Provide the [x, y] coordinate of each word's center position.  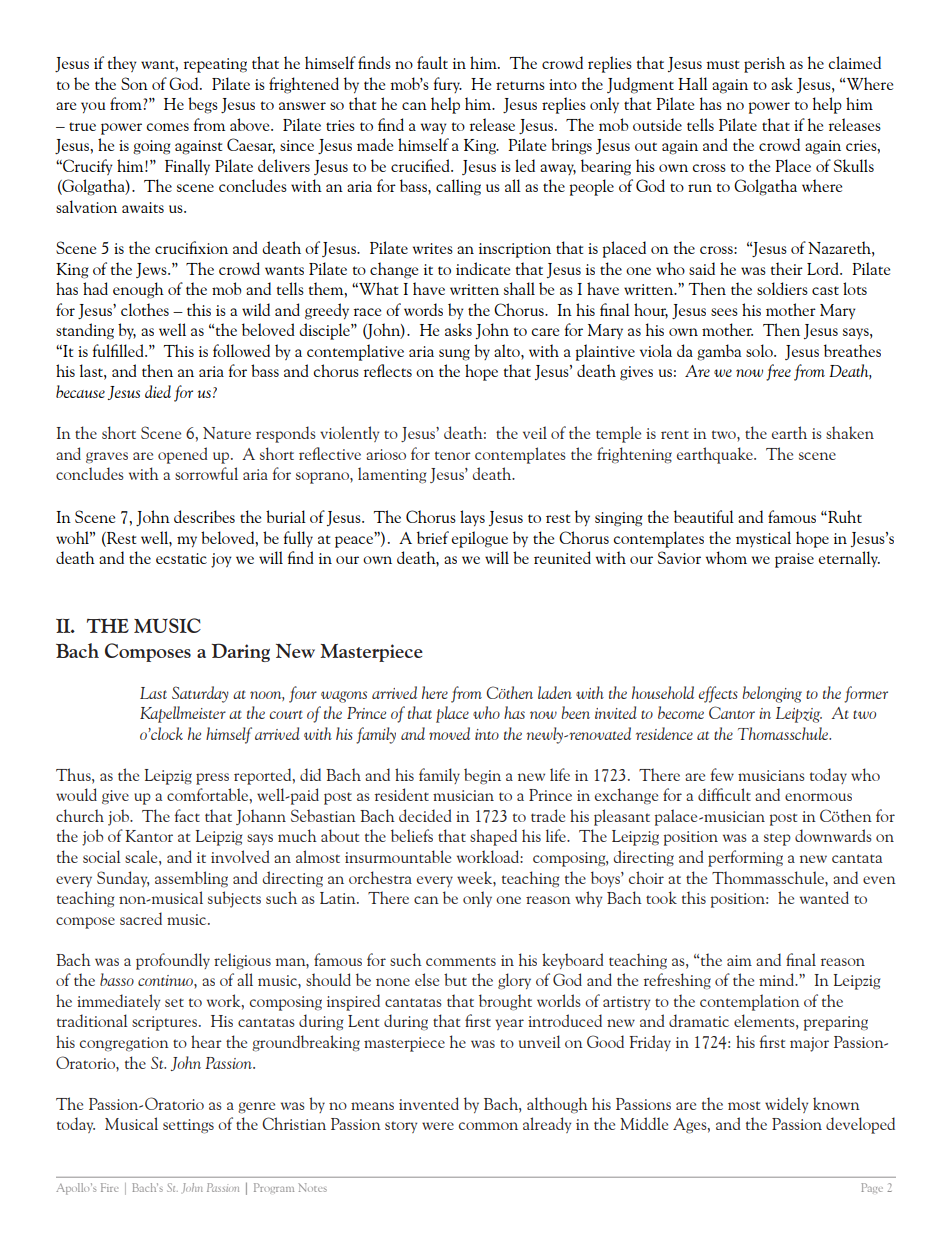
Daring [241, 652]
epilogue [479, 539]
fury [447, 85]
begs [203, 105]
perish [764, 64]
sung [454, 355]
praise [794, 560]
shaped [493, 837]
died [158, 391]
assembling [191, 879]
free [778, 372]
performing [745, 858]
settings [188, 1126]
